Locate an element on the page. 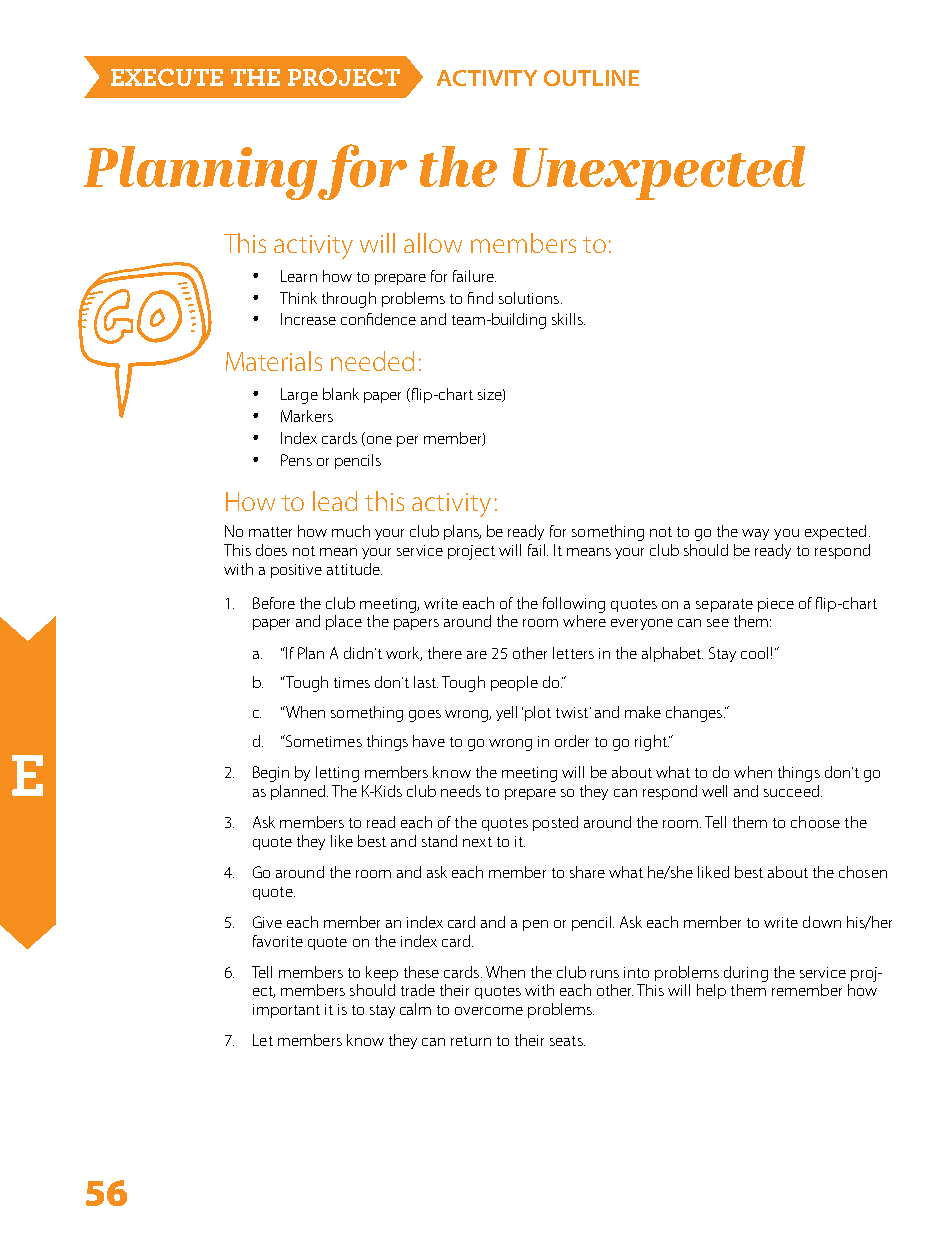 This document has width=952, height=1233. needed is located at coordinates (372, 361).
